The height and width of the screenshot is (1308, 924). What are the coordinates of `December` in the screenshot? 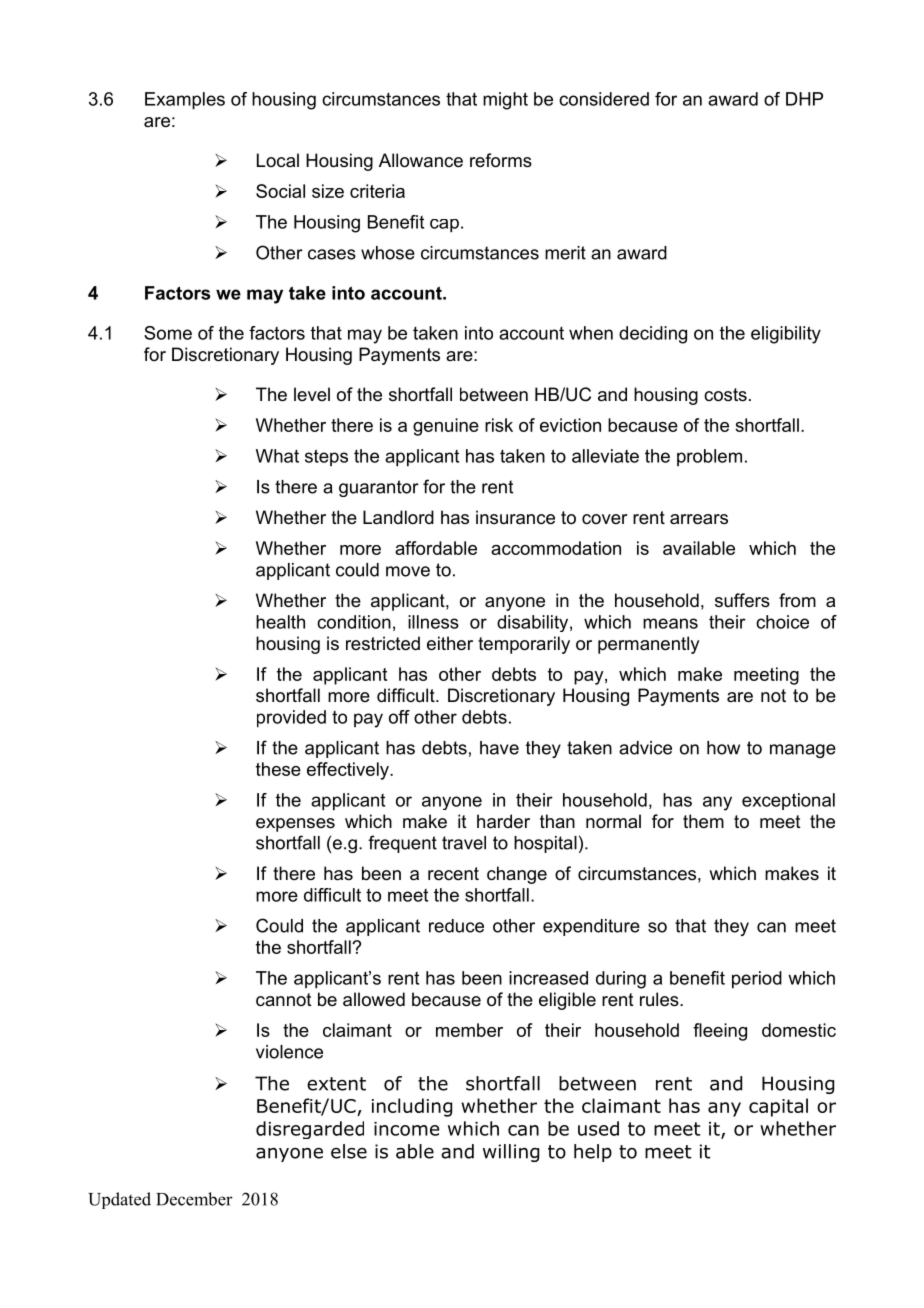 It's located at (194, 1199).
